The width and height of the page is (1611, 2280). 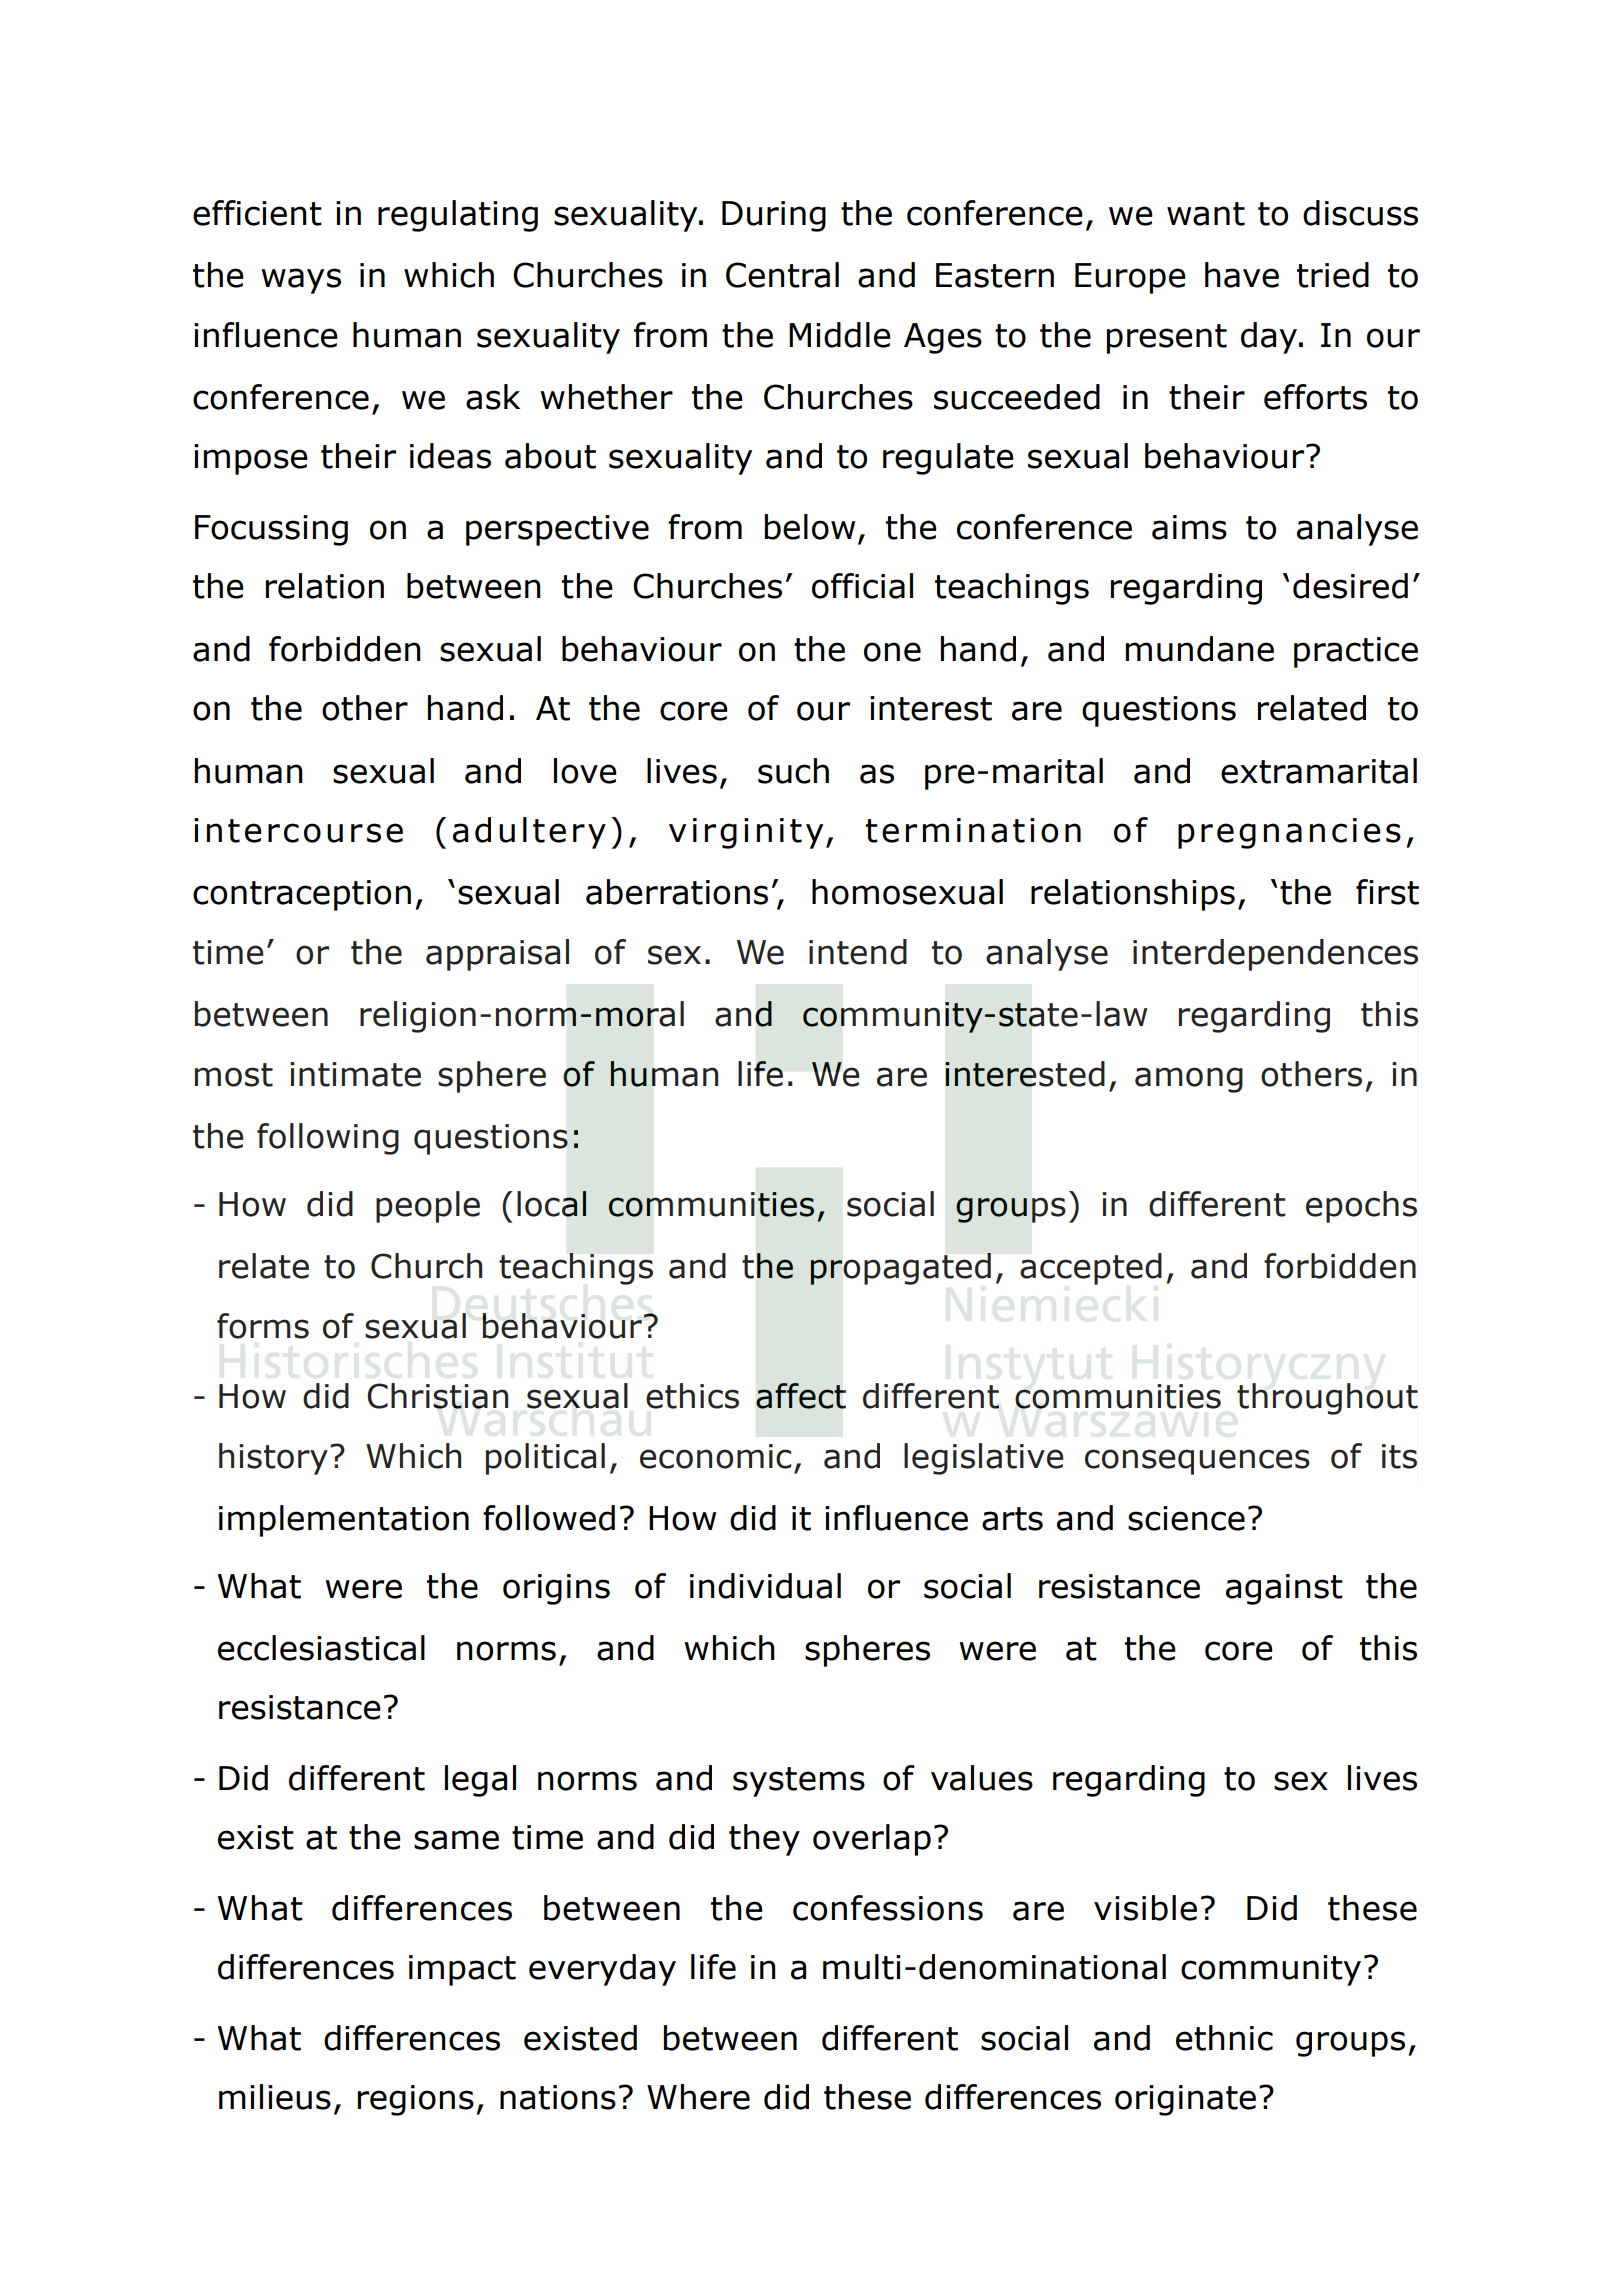 I want to click on Central, so click(x=782, y=275).
